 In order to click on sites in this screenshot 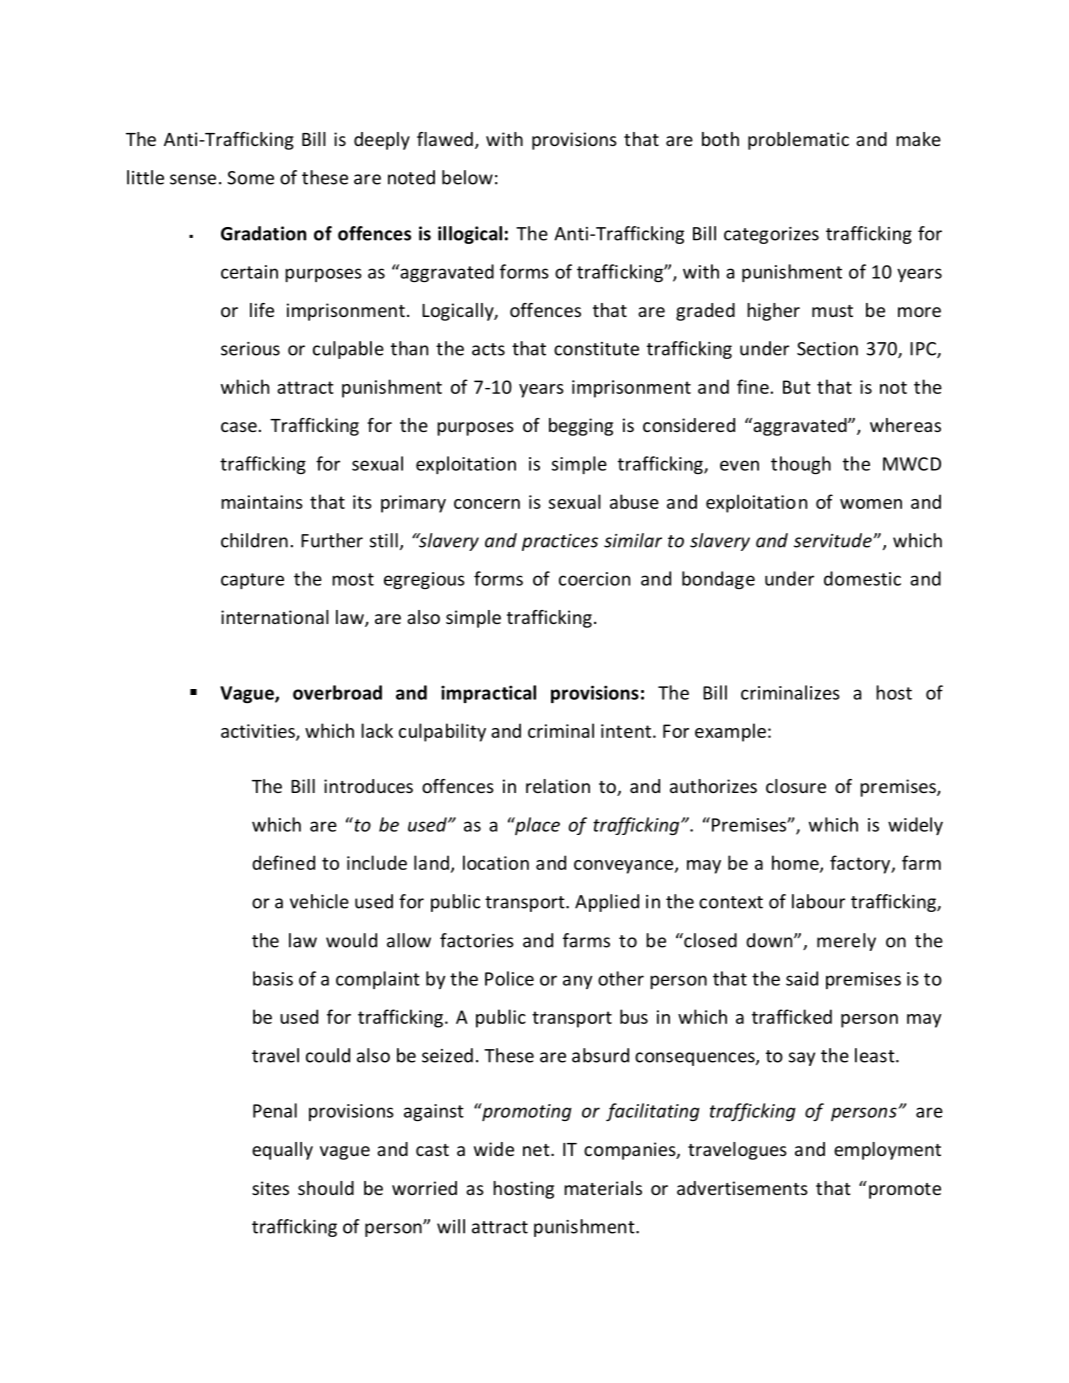, I will do `click(270, 1188)`.
